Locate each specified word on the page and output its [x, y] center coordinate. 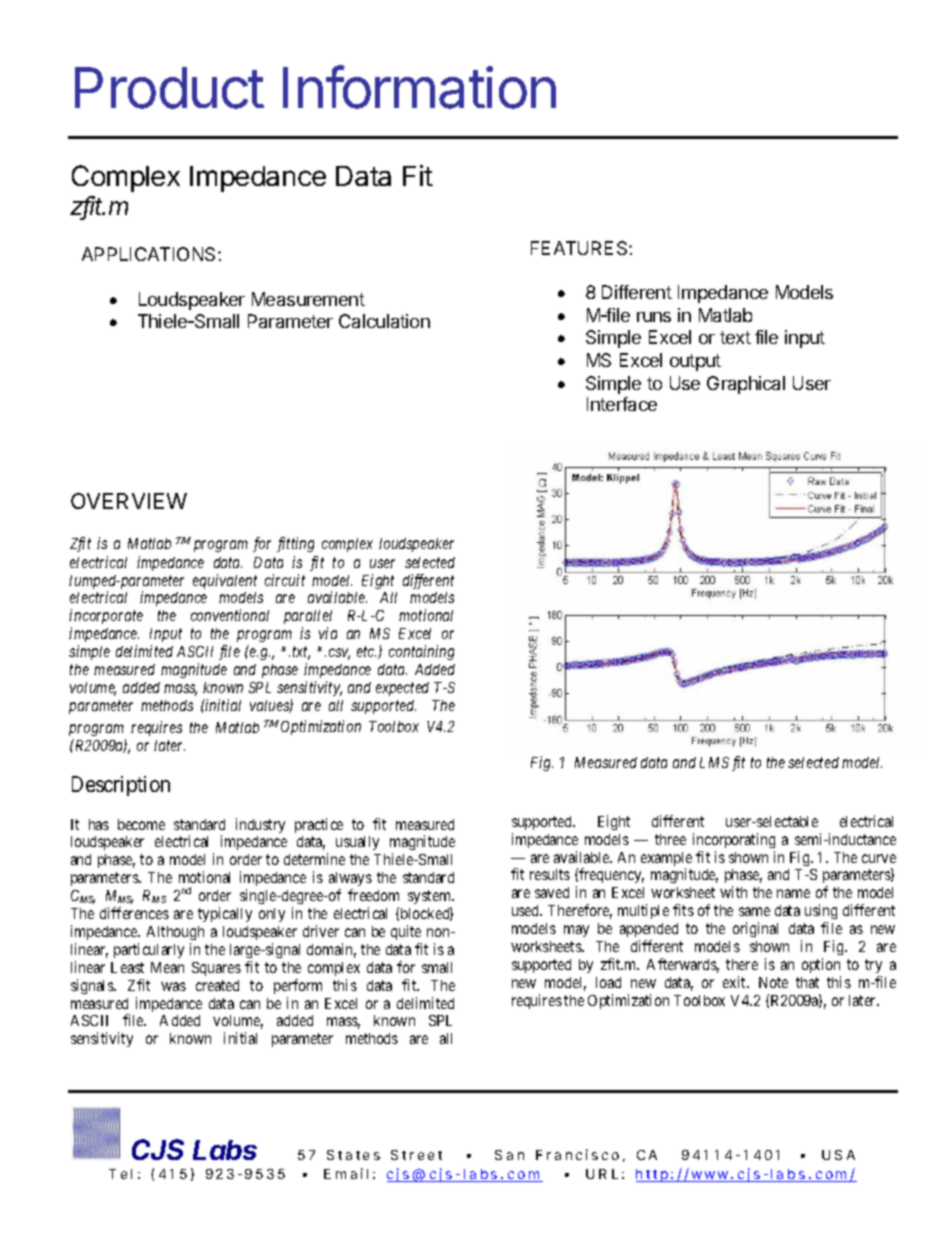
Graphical [746, 385]
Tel [120, 1174]
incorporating [734, 840]
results [550, 874]
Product [169, 88]
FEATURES [580, 248]
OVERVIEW [129, 501]
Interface [622, 404]
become [141, 824]
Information [419, 87]
